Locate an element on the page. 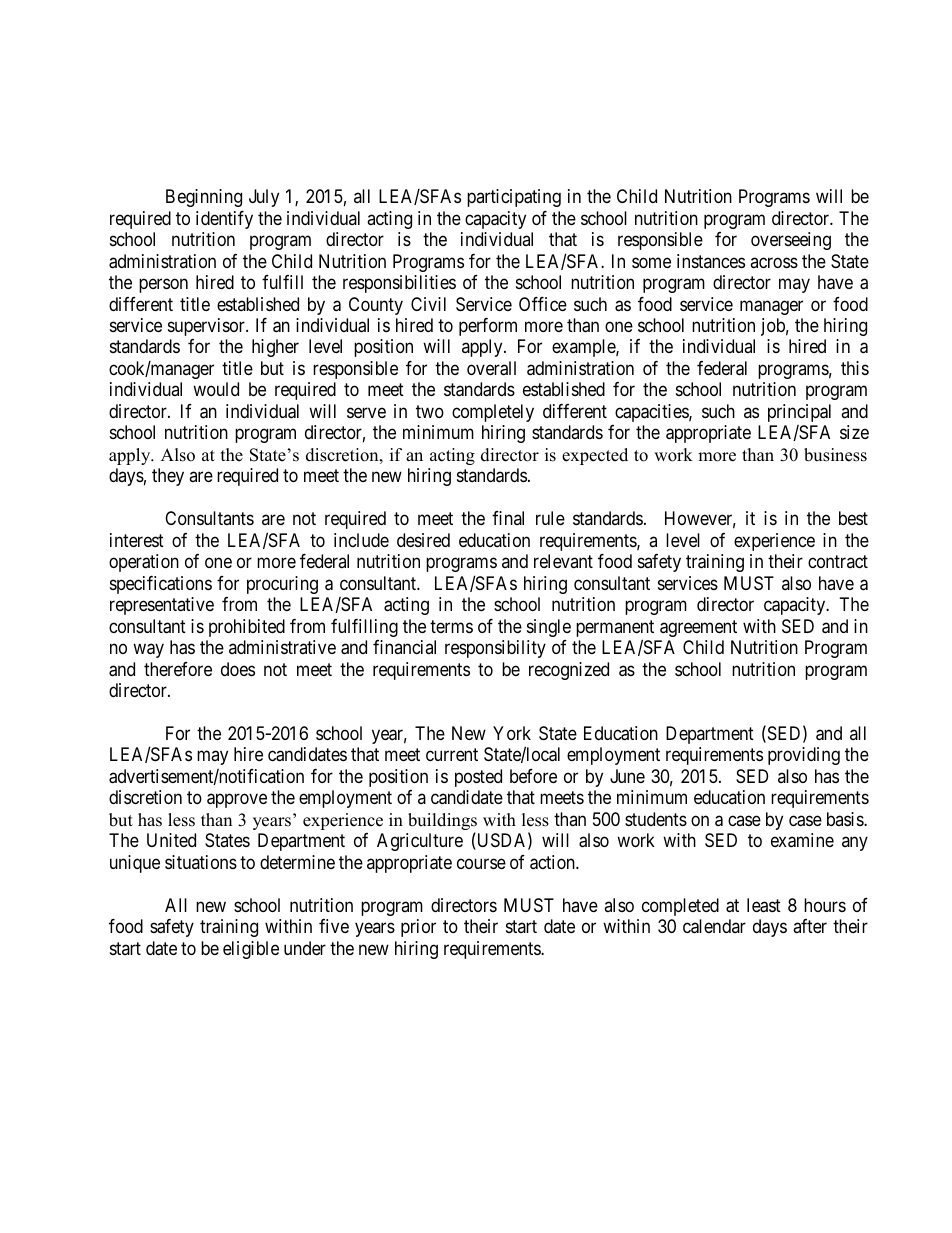 This page has height=1233, width=952. participating is located at coordinates (514, 198).
